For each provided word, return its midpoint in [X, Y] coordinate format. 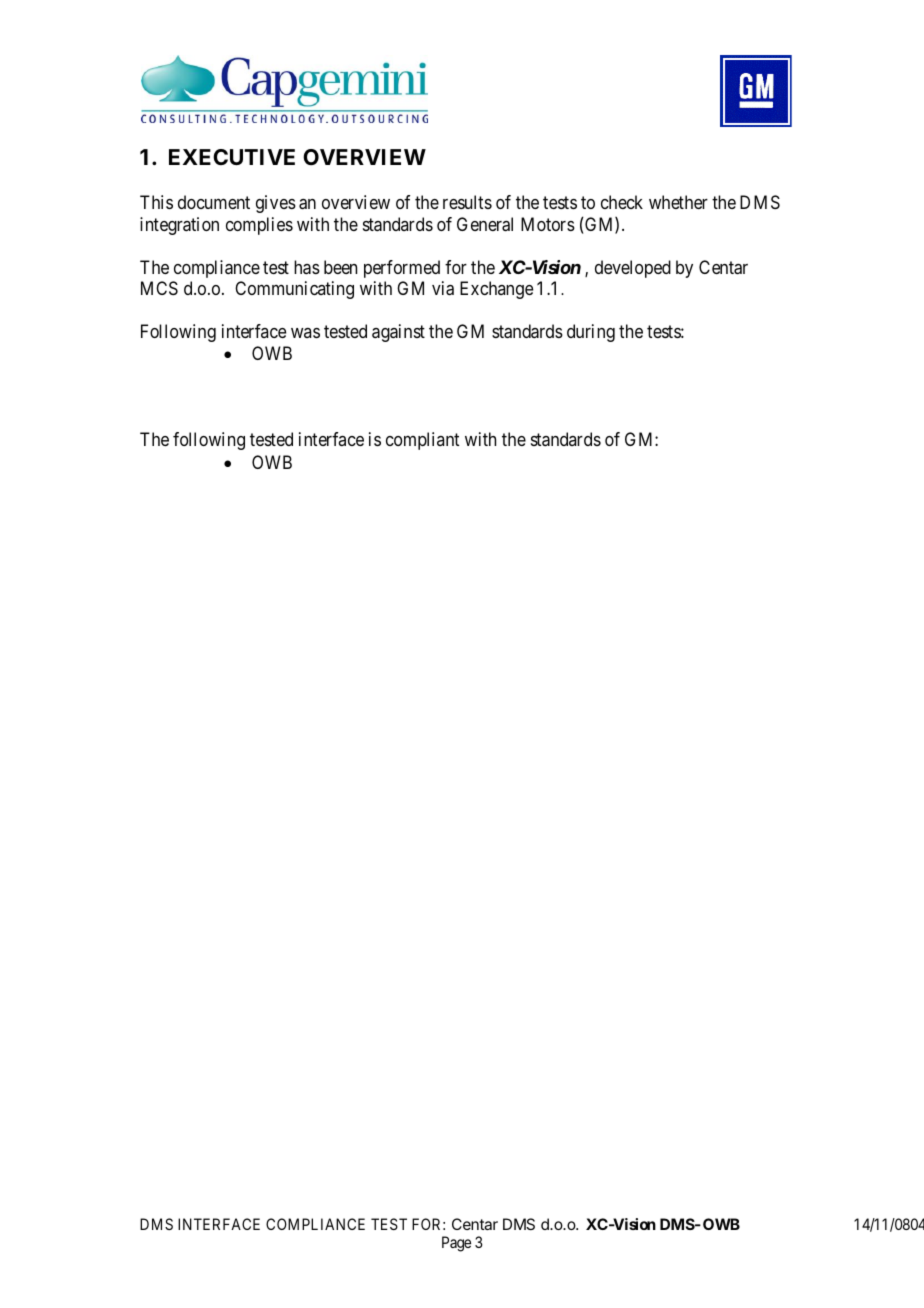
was [305, 333]
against [398, 333]
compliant [422, 441]
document [214, 202]
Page [456, 1244]
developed [633, 269]
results [467, 202]
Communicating [294, 290]
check [622, 202]
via [443, 288]
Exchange [496, 290]
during [591, 333]
